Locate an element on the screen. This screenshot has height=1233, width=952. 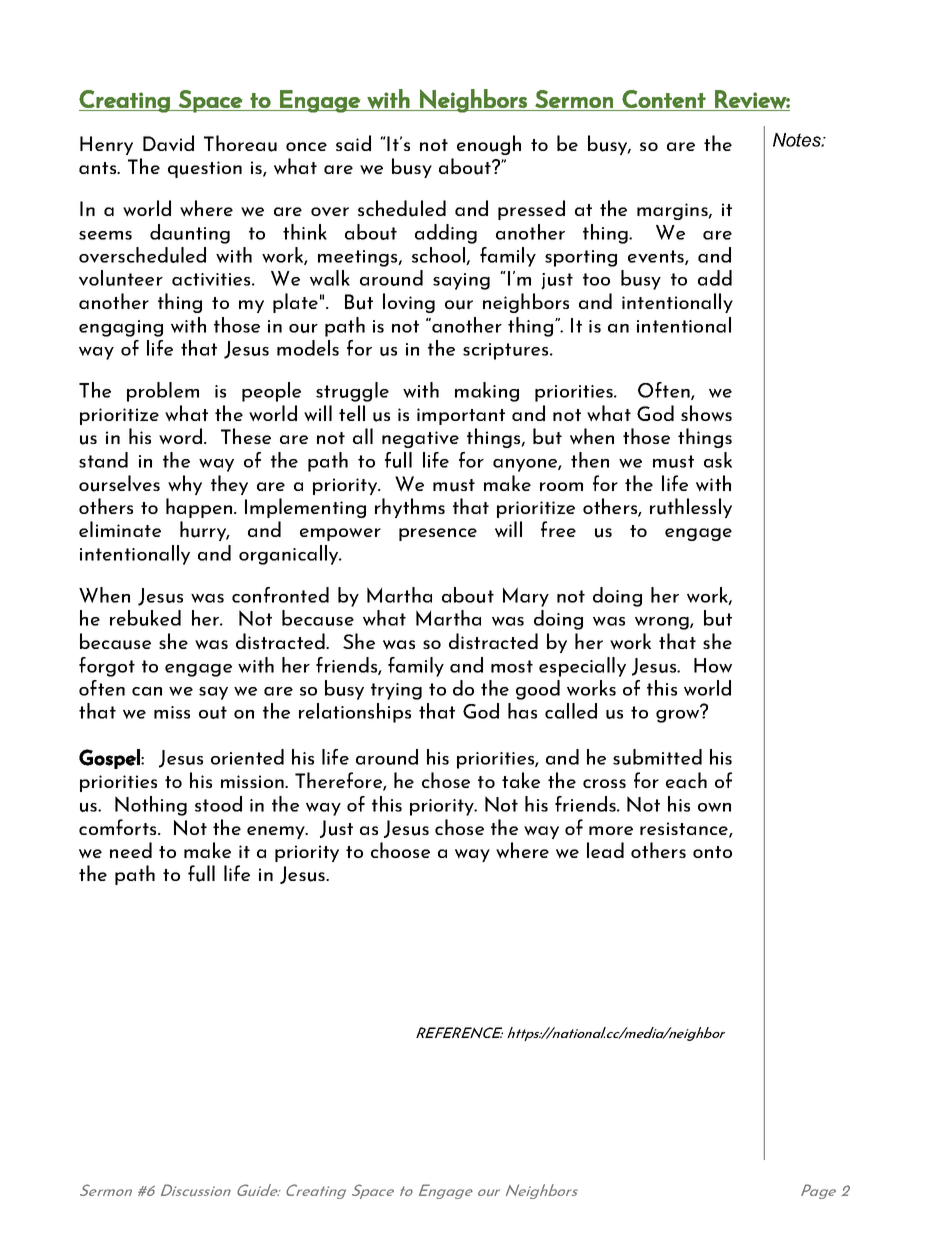
need is located at coordinates (131, 850).
